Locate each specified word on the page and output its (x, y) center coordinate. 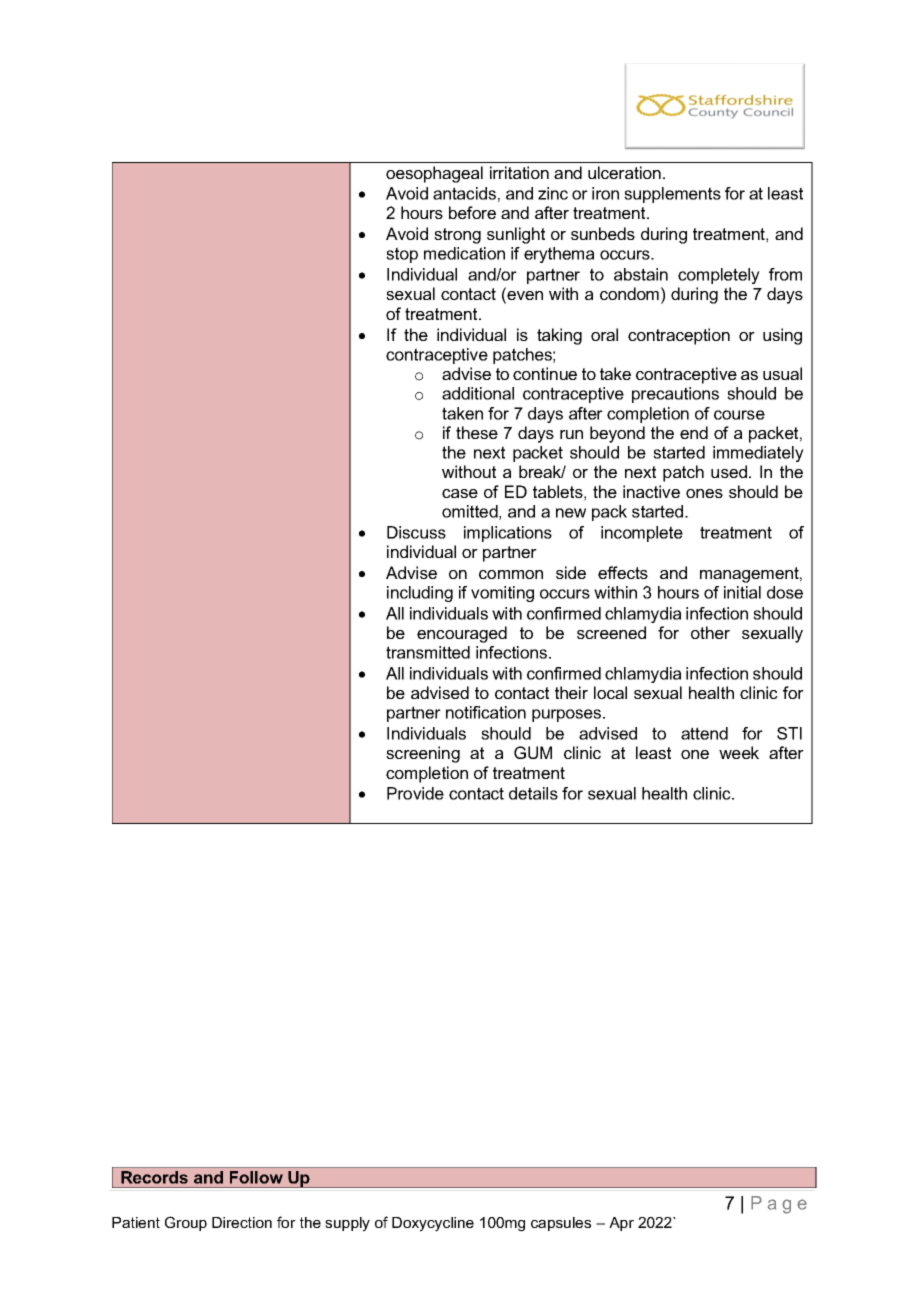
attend (704, 733)
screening (423, 754)
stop (402, 255)
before (472, 212)
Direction (242, 1222)
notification (486, 712)
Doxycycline (433, 1224)
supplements (672, 195)
